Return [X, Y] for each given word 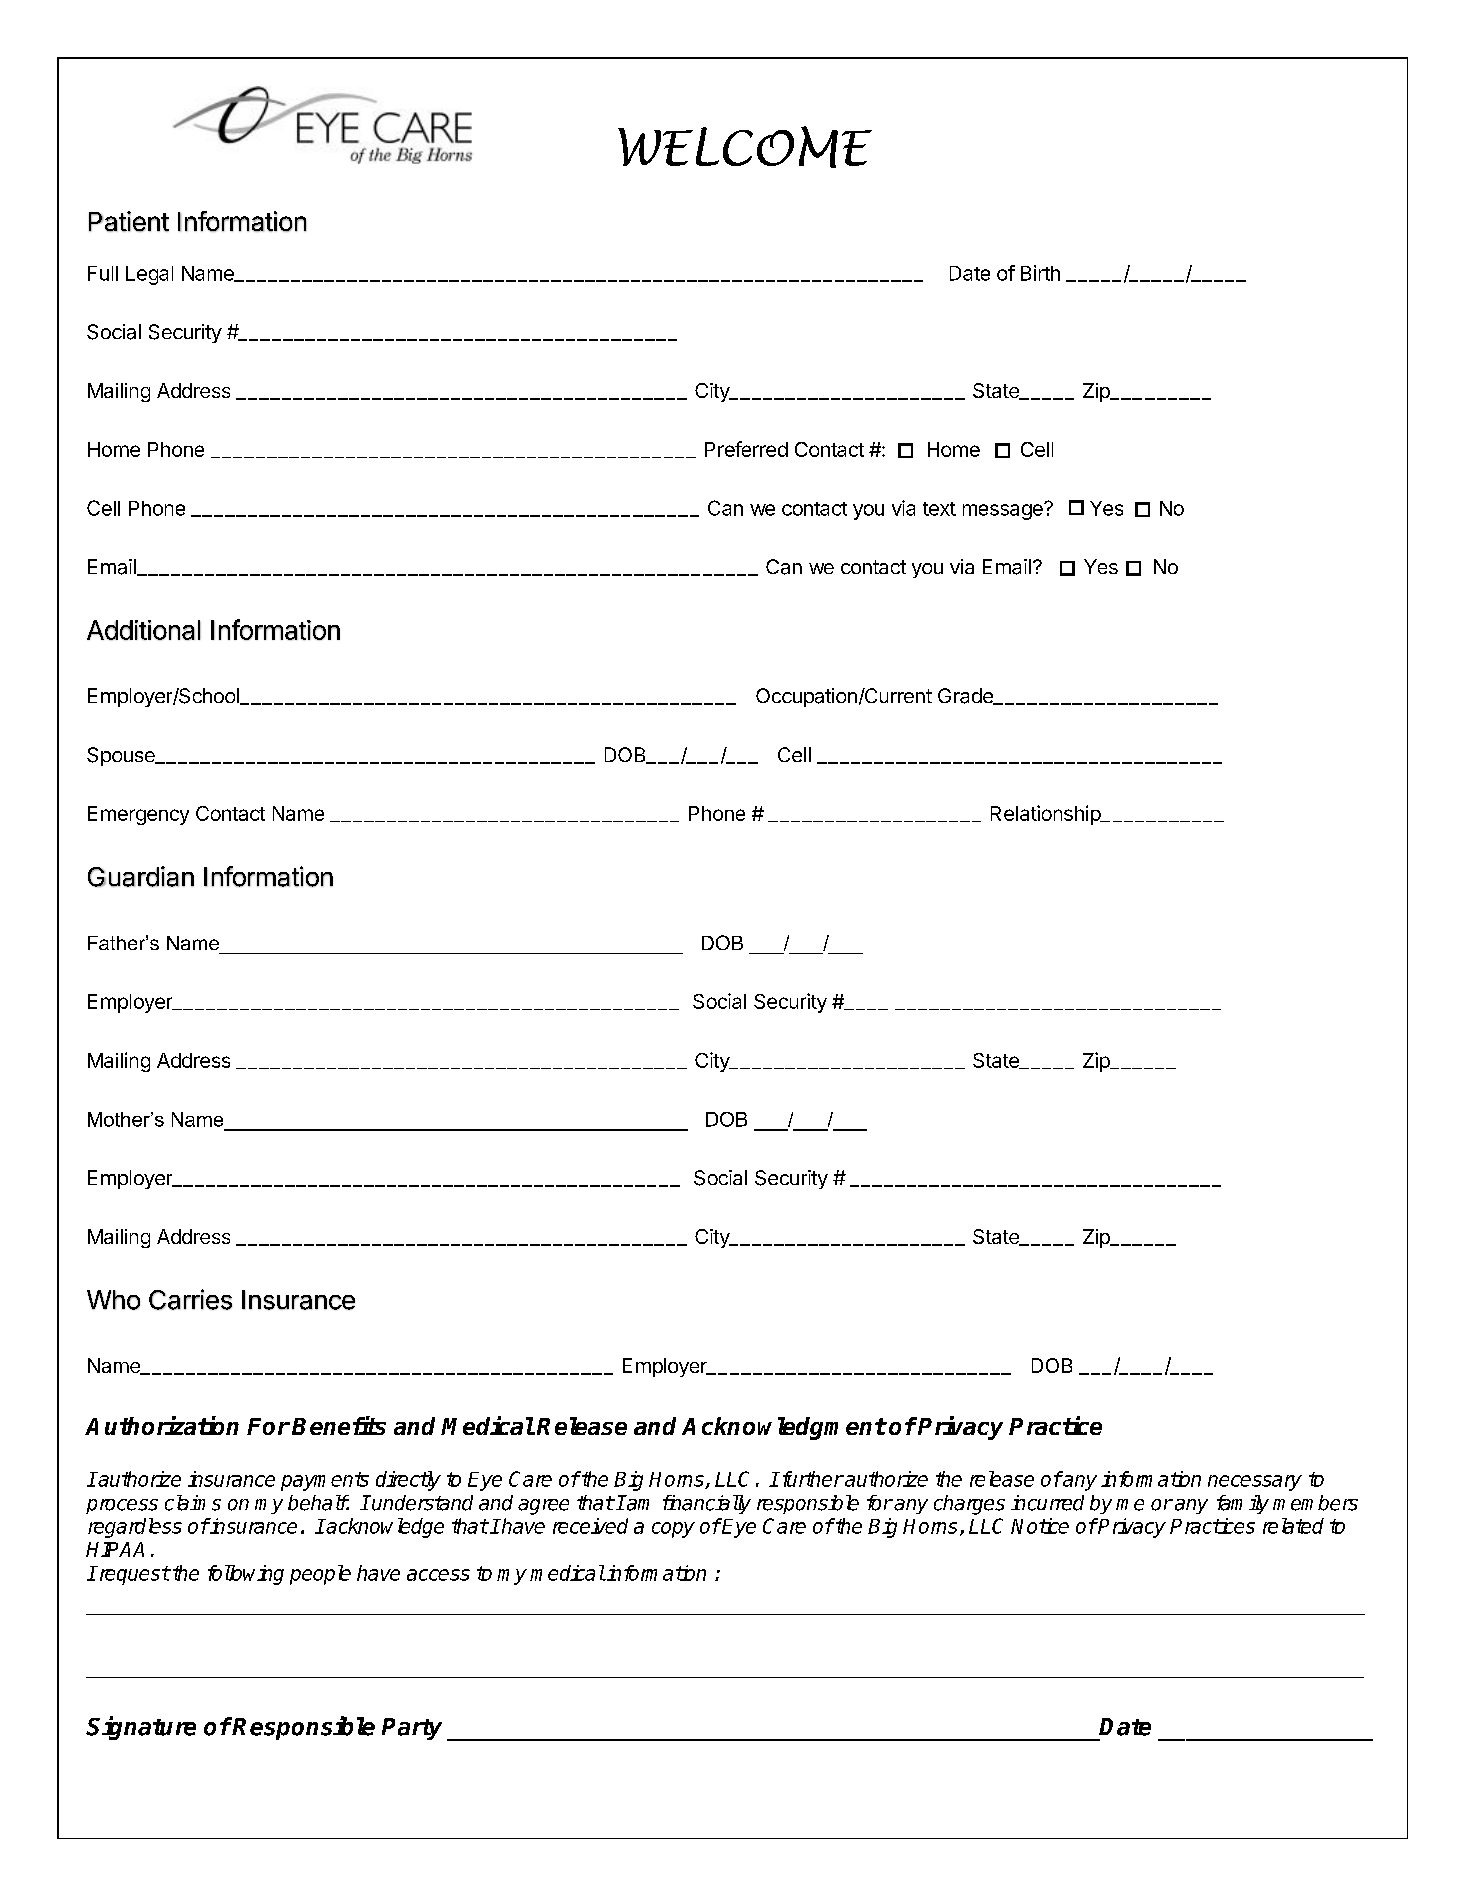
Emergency [138, 815]
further [811, 1479]
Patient [129, 221]
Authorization [162, 1425]
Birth [1040, 273]
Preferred [746, 449]
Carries [190, 1299]
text [939, 509]
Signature [141, 1728]
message [1004, 511]
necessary [1255, 1483]
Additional [144, 630]
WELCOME [745, 147]
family [1243, 1504]
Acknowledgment [784, 1428]
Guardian [141, 876]
